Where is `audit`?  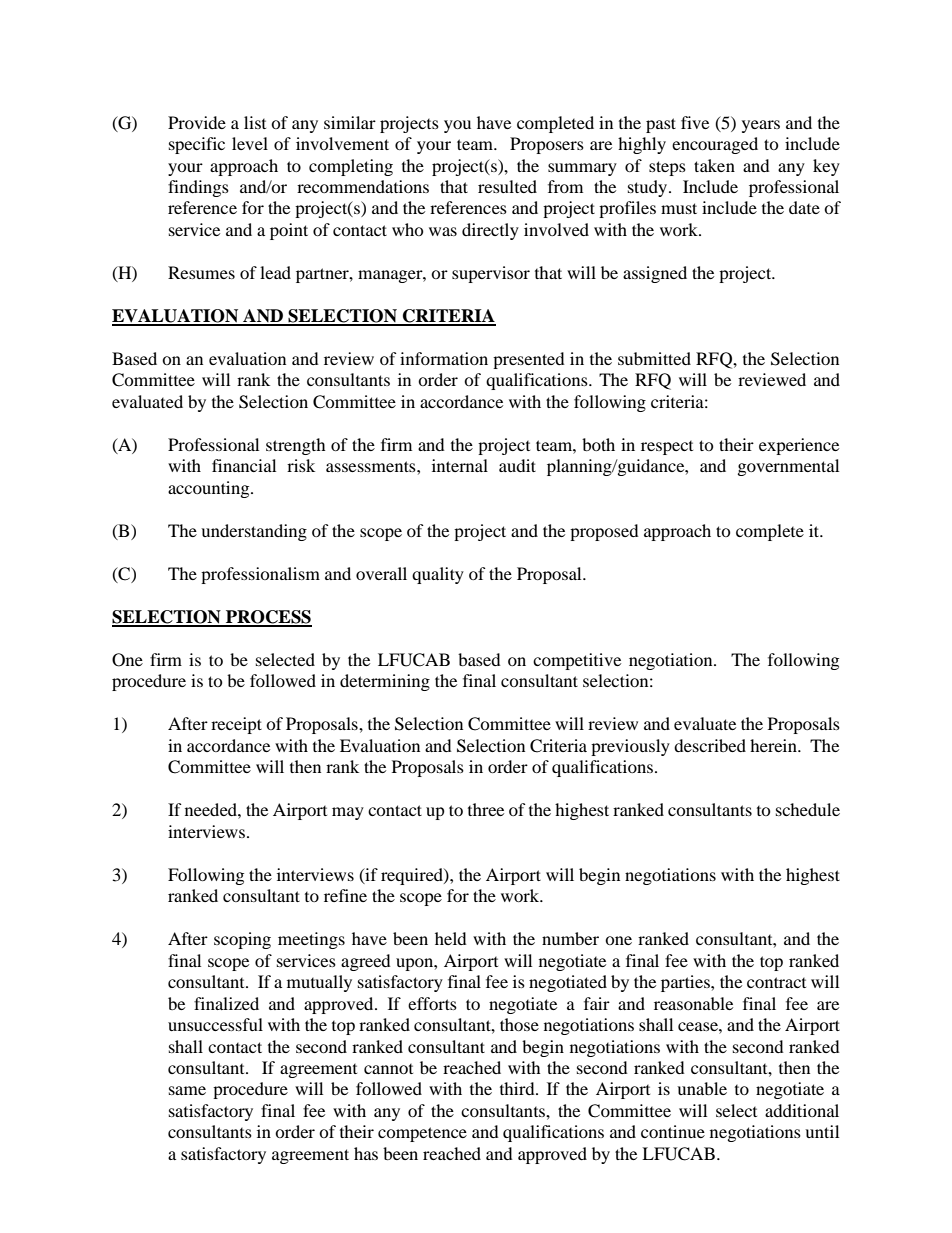
audit is located at coordinates (517, 465).
